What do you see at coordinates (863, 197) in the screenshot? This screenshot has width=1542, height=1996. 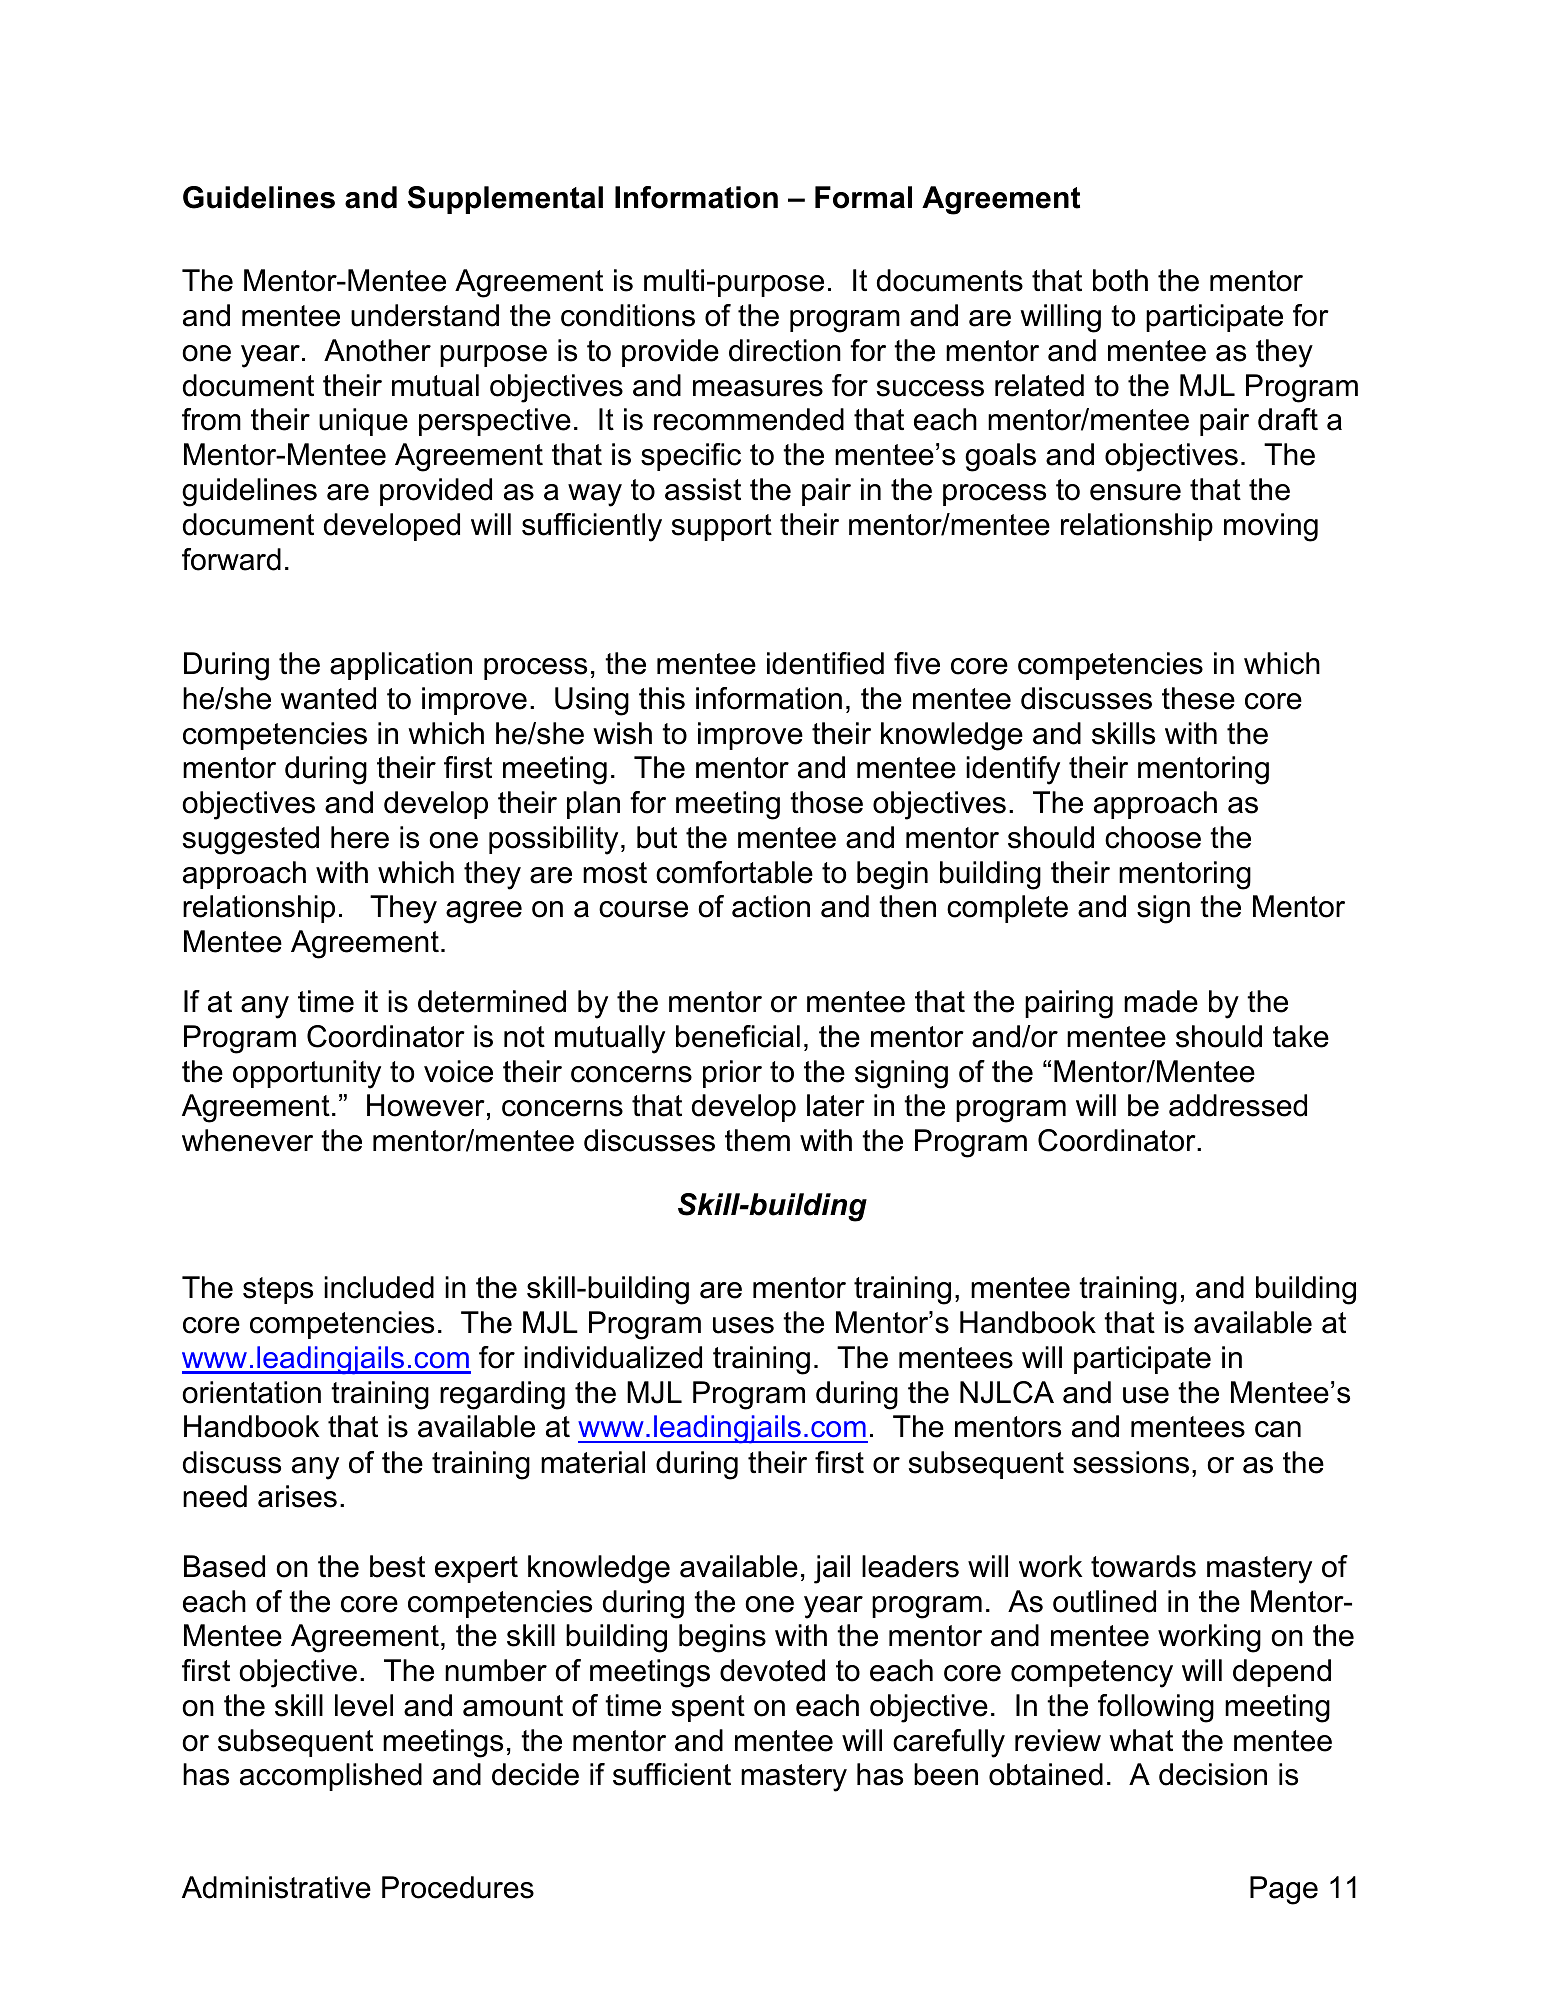 I see `Formal` at bounding box center [863, 197].
